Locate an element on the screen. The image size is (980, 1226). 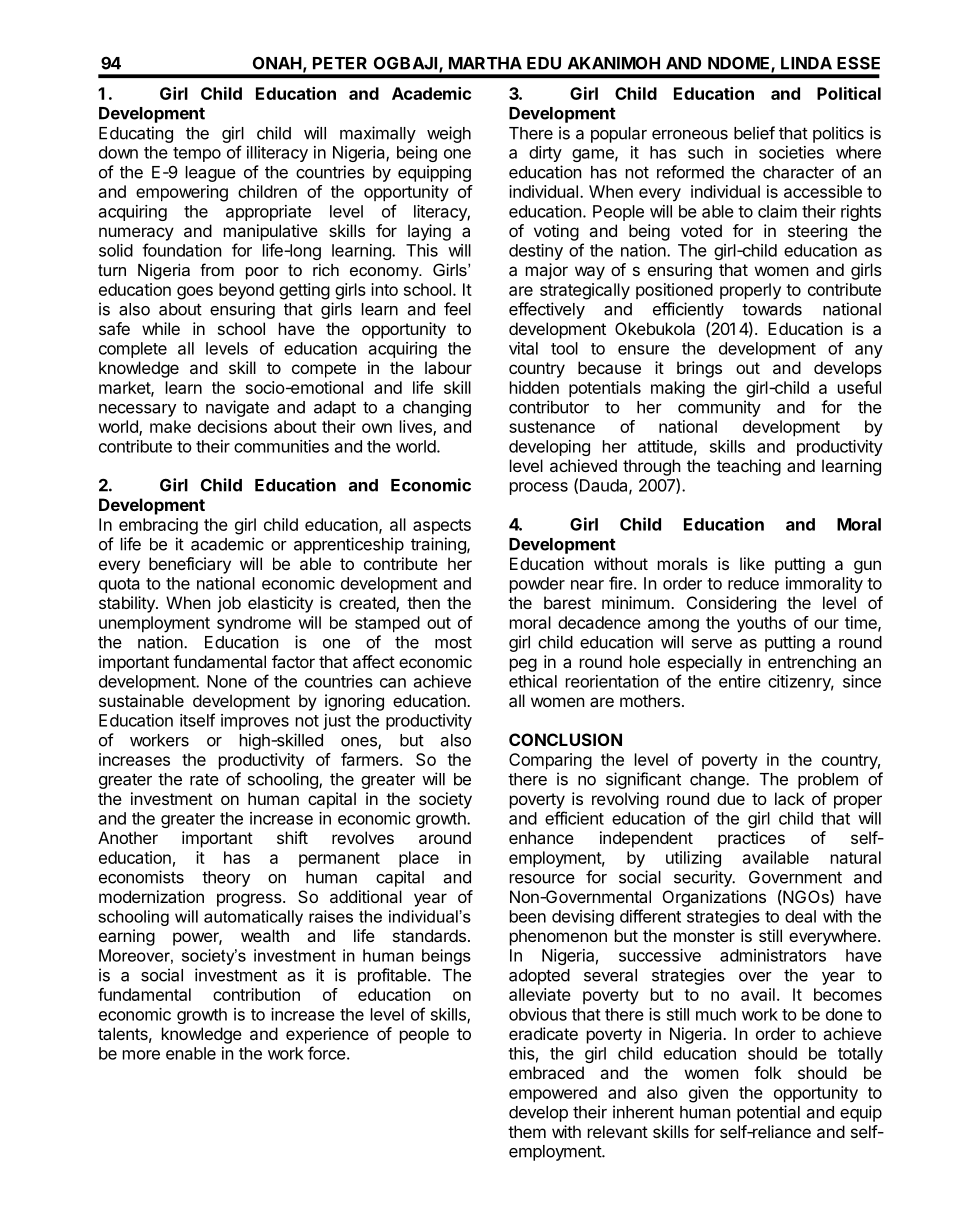
LINDA is located at coordinates (806, 63).
